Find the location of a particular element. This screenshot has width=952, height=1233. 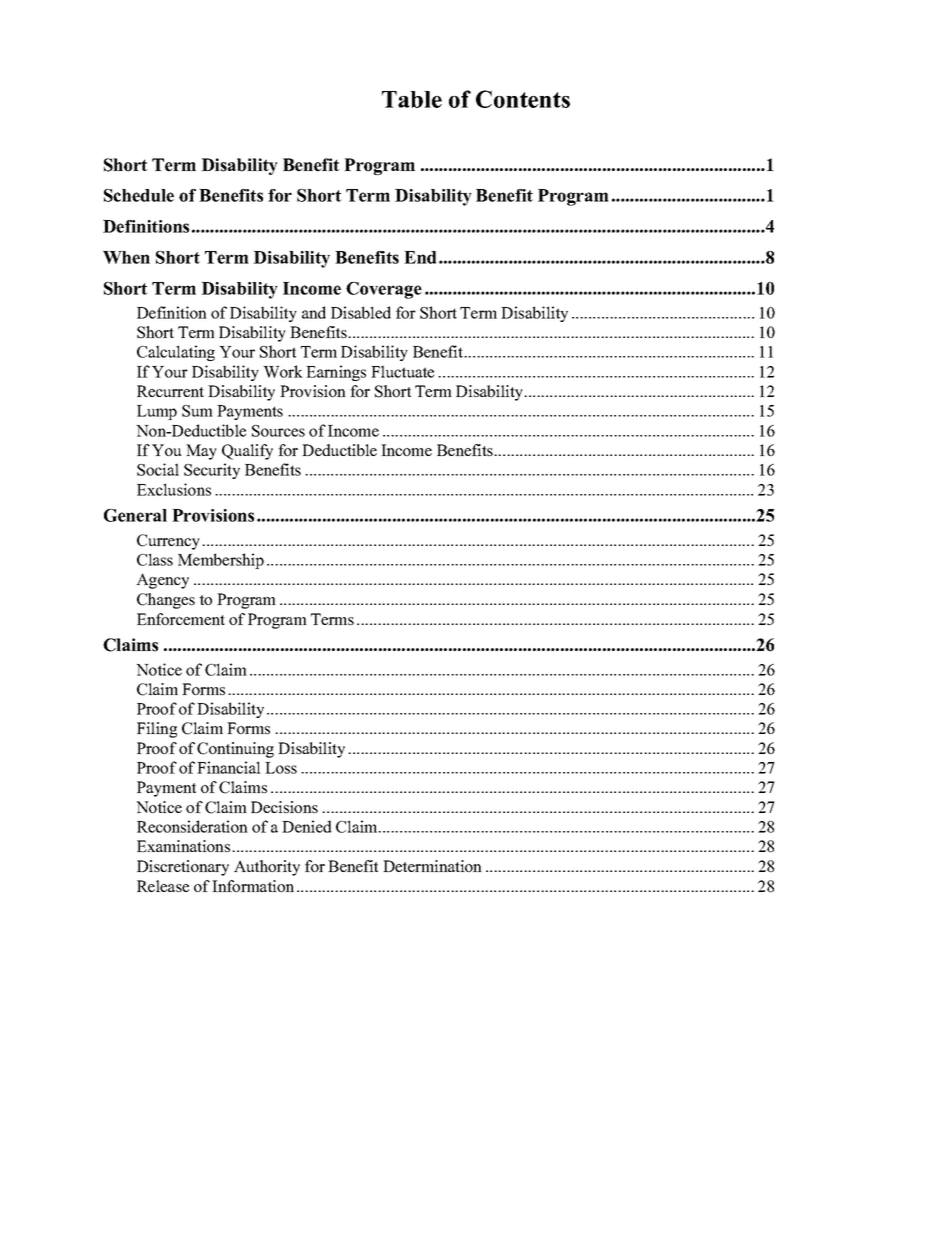

Denied is located at coordinates (307, 826).
